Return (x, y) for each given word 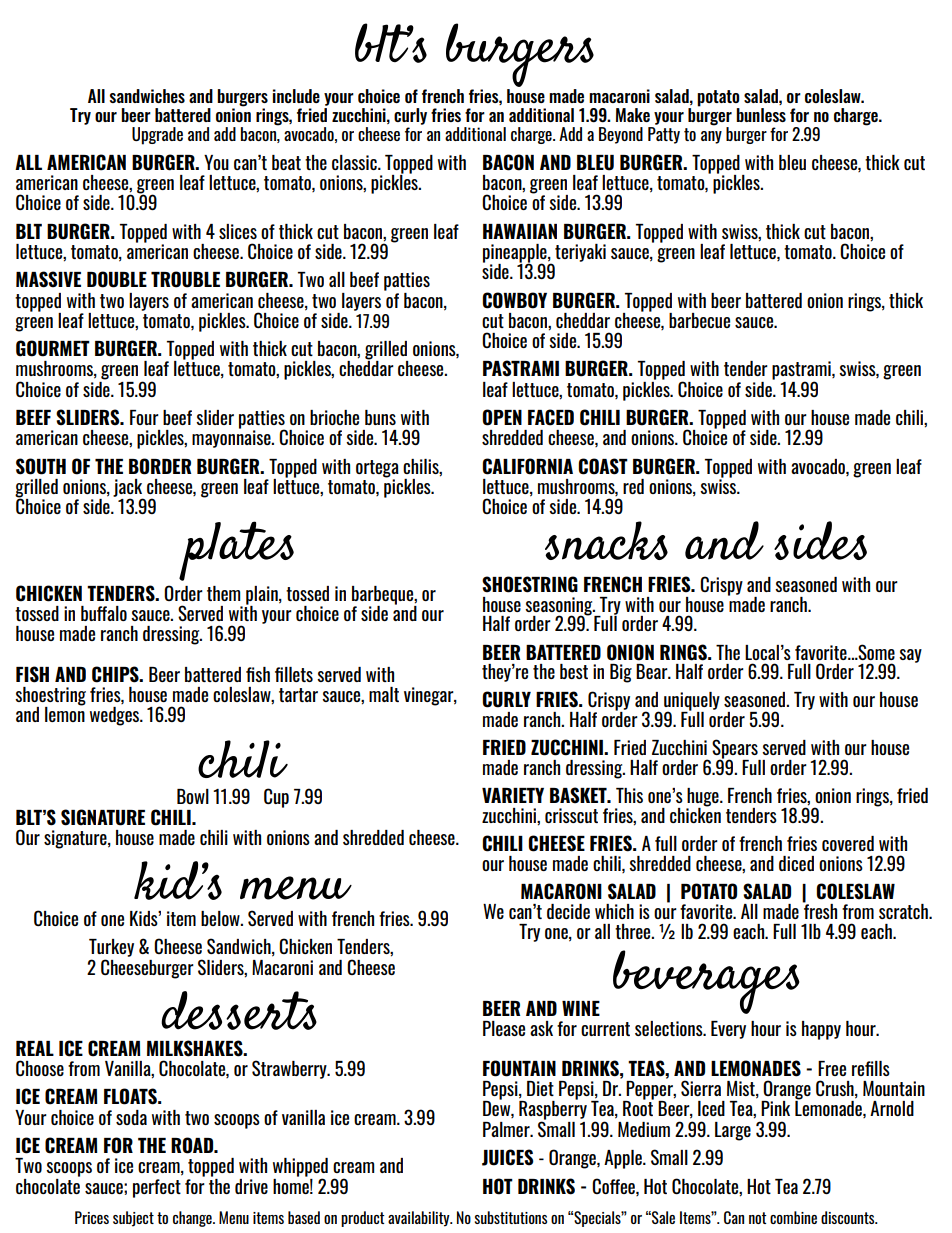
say (910, 656)
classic (355, 162)
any (711, 137)
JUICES (508, 1157)
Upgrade (157, 136)
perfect (157, 1188)
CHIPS (116, 674)
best (574, 671)
